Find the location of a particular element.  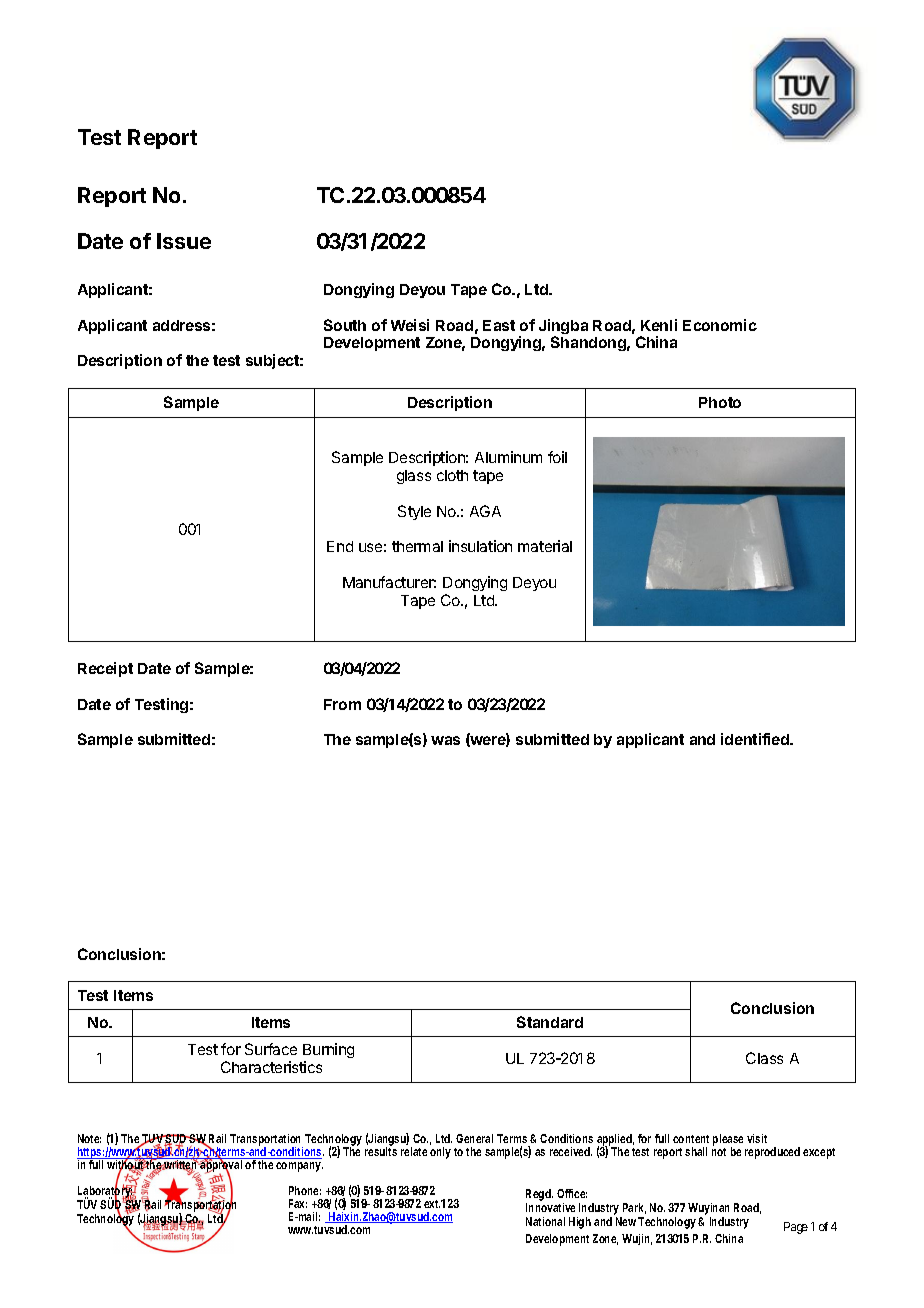

East is located at coordinates (499, 325).
